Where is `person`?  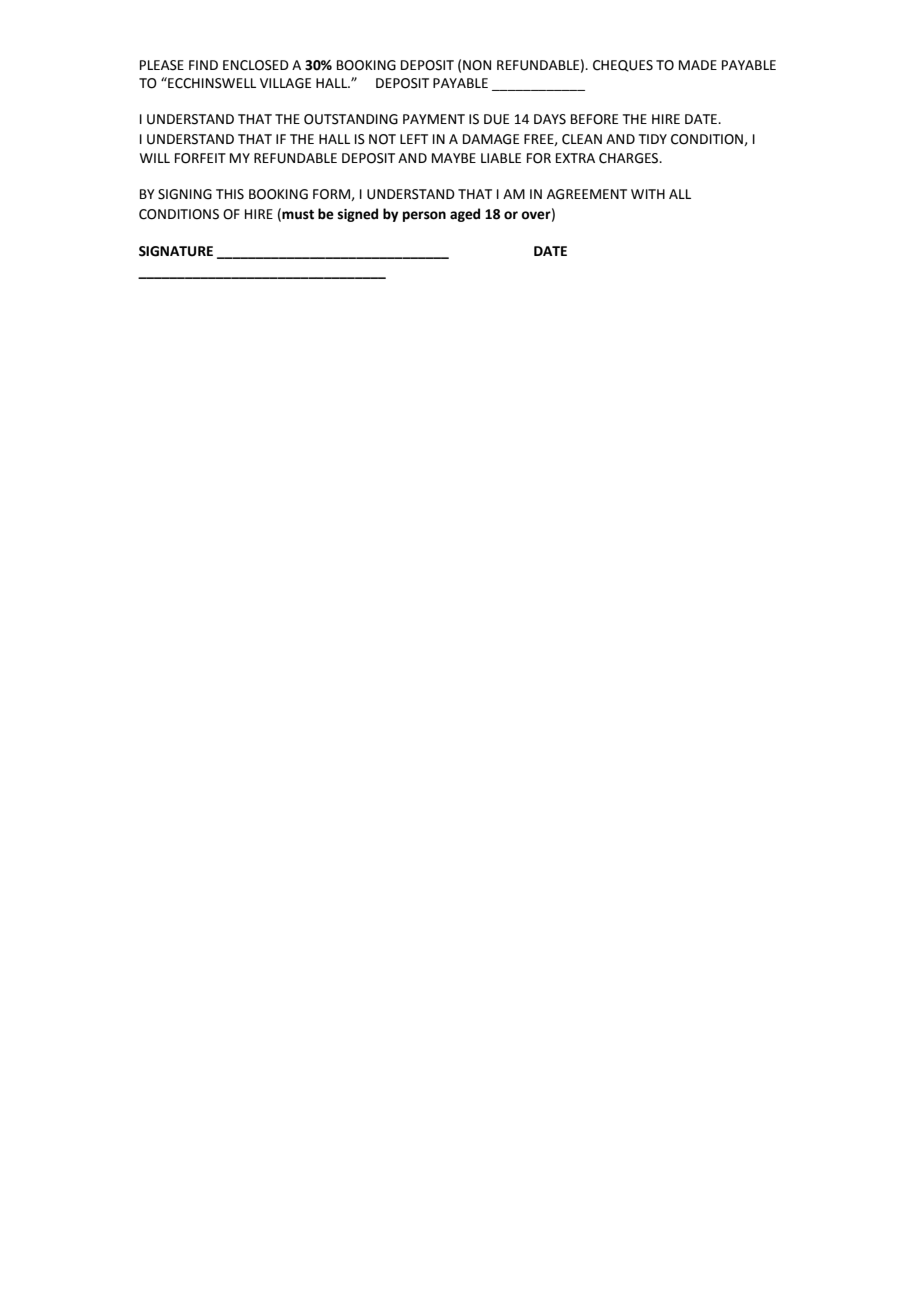 person is located at coordinates (424, 216).
